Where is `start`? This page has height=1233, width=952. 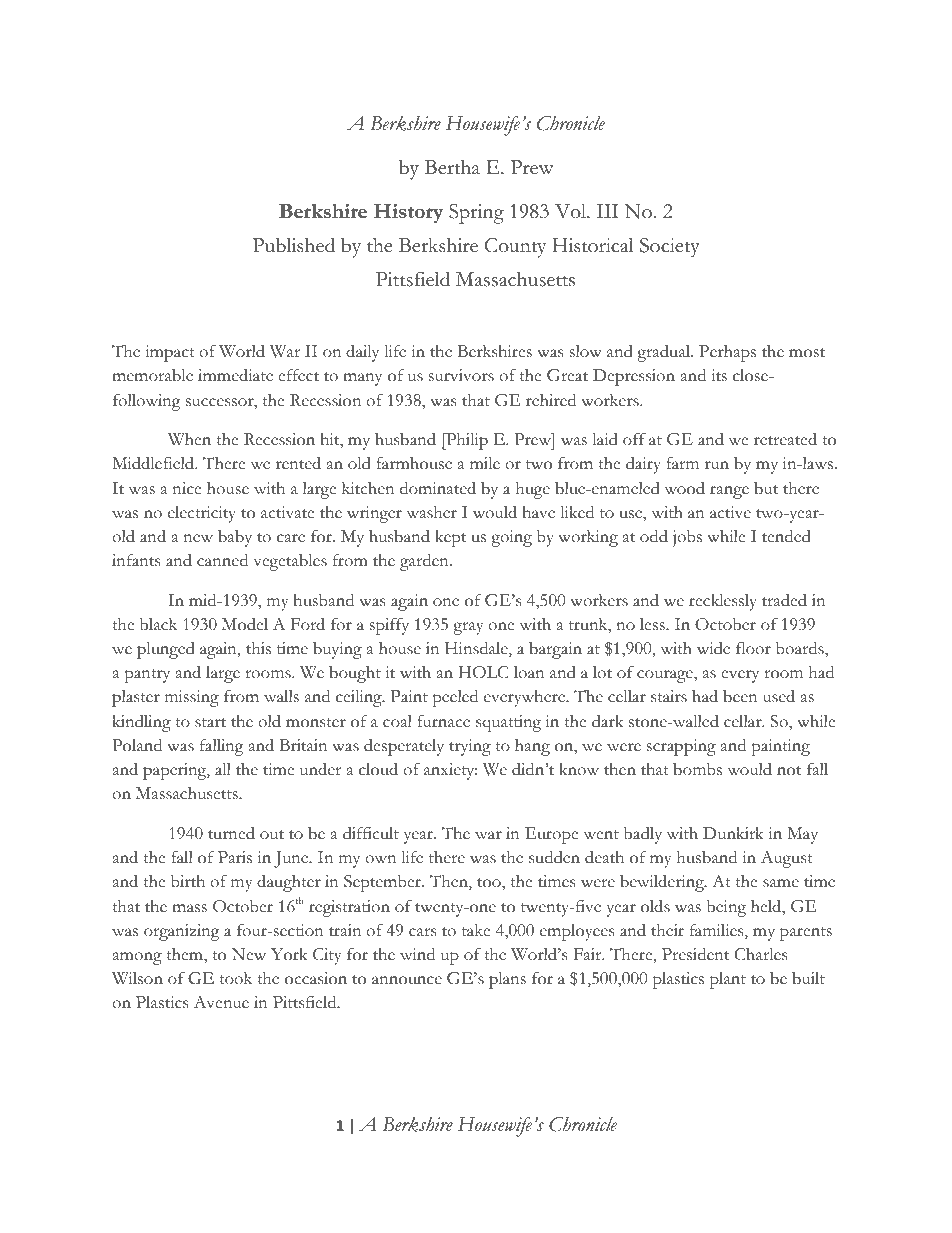 start is located at coordinates (210, 723).
